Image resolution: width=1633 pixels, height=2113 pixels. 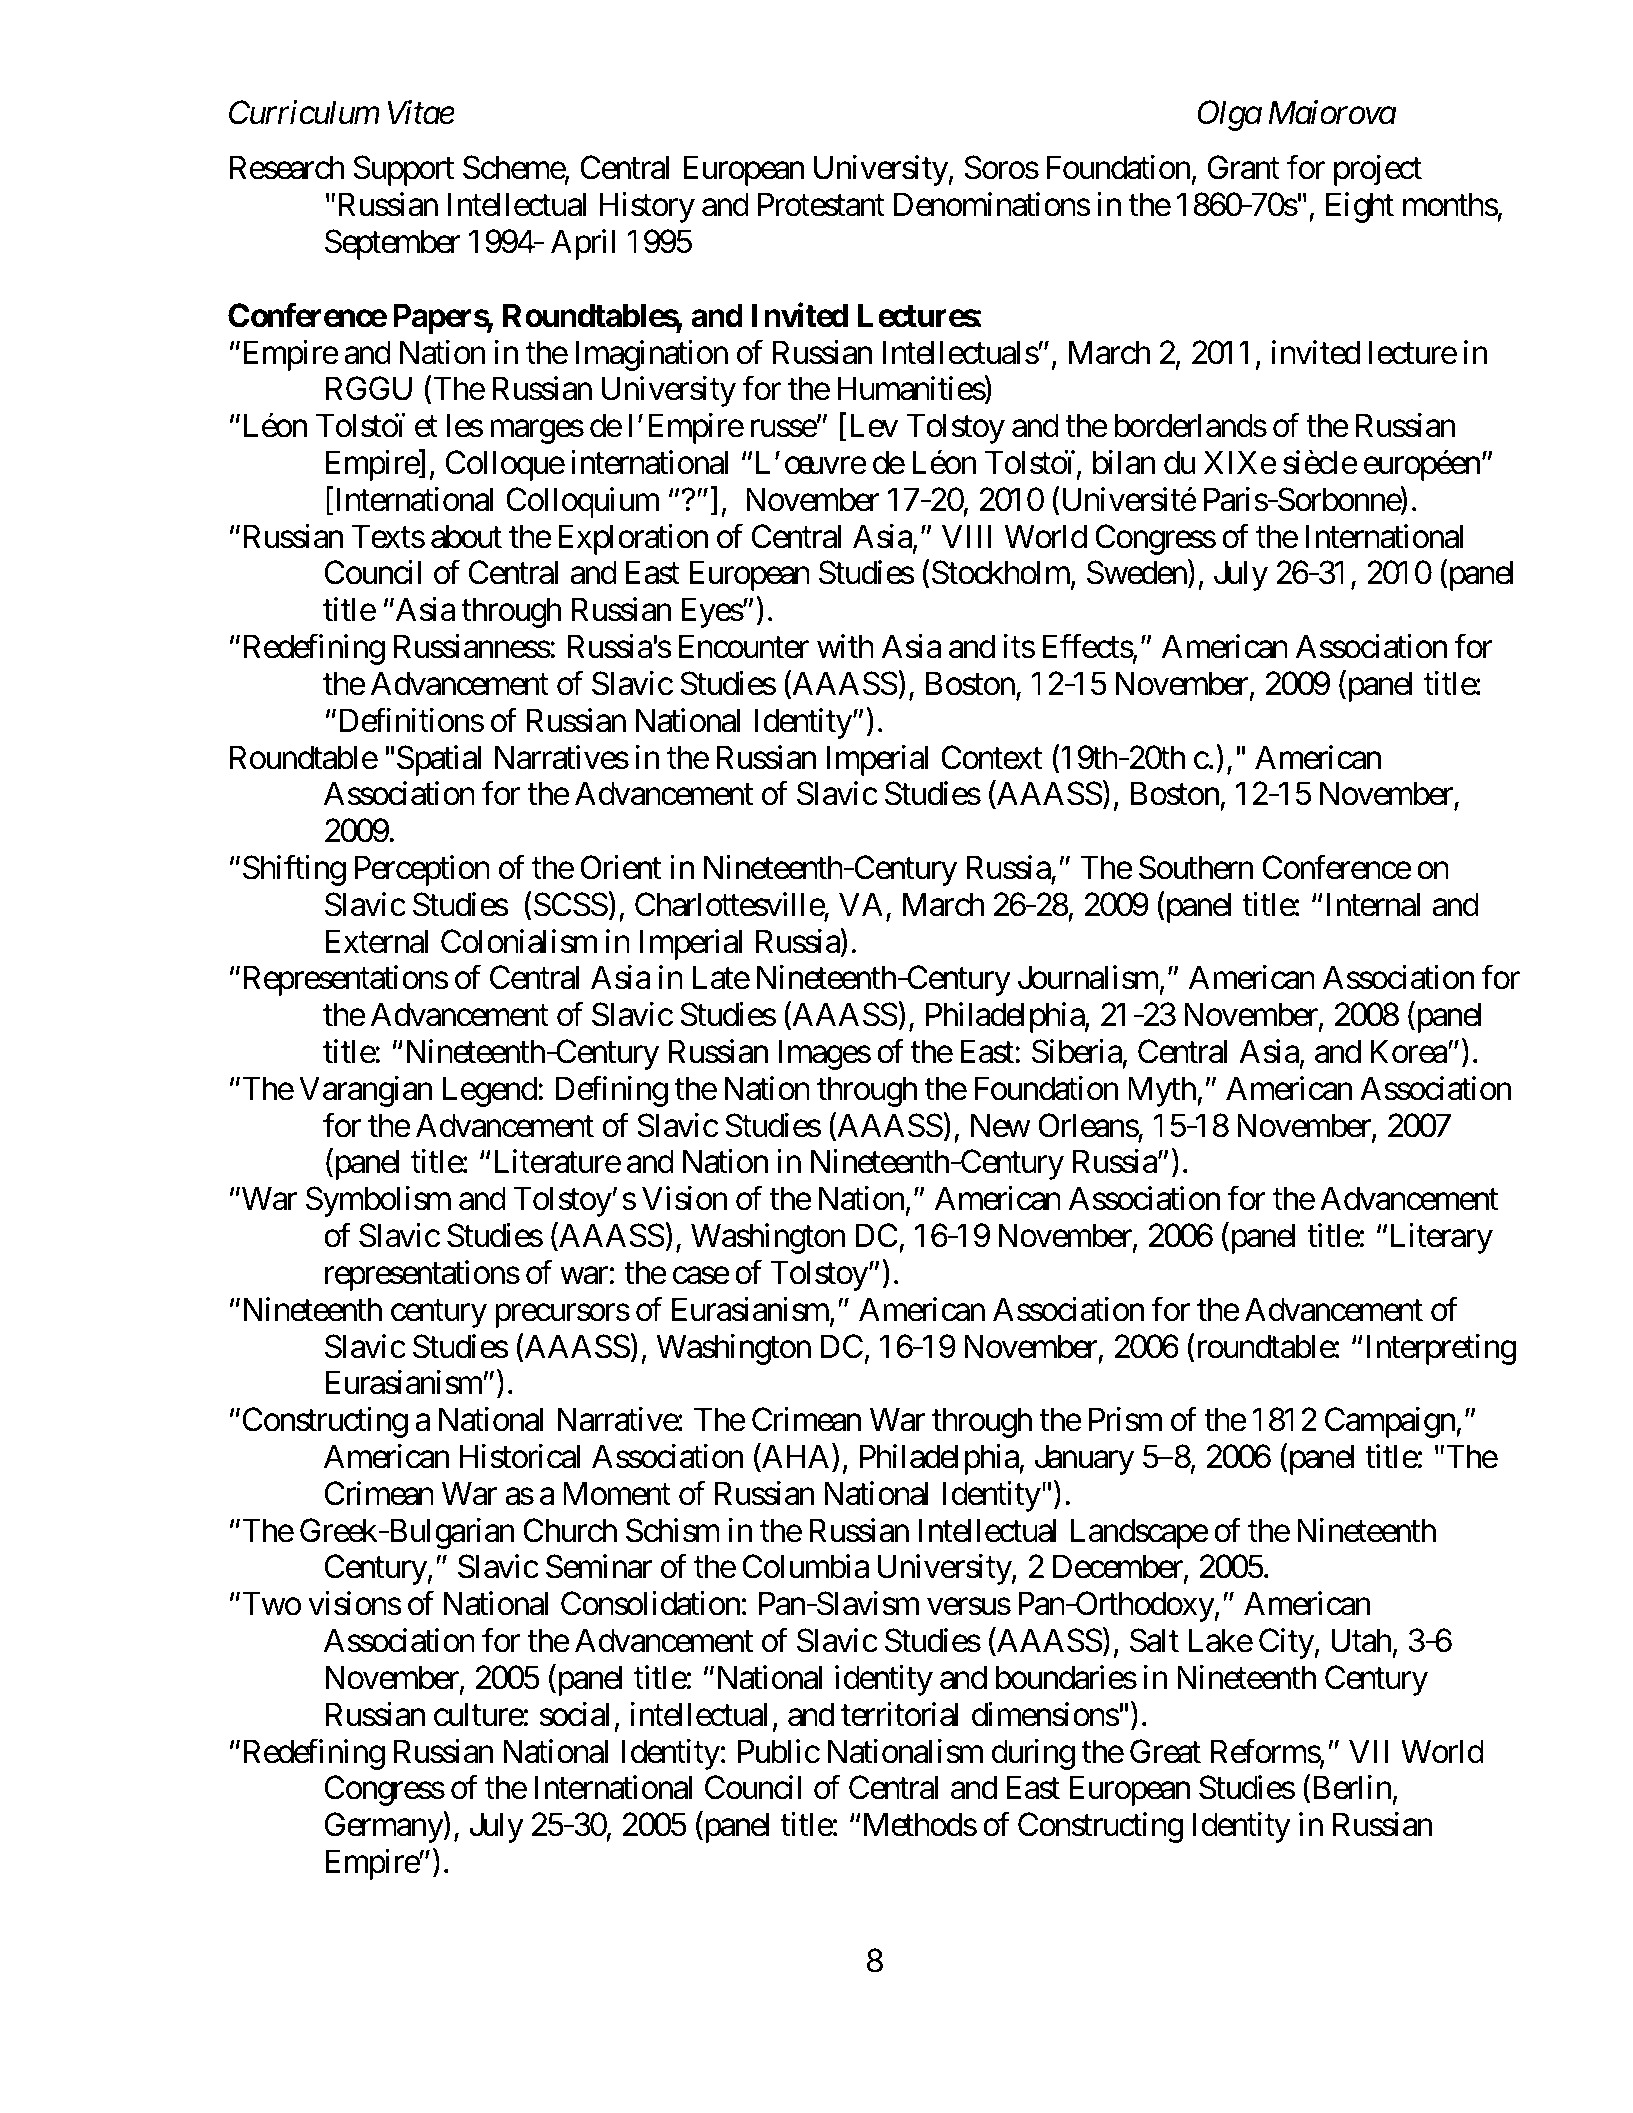 I want to click on Symbolism, so click(x=378, y=1201).
